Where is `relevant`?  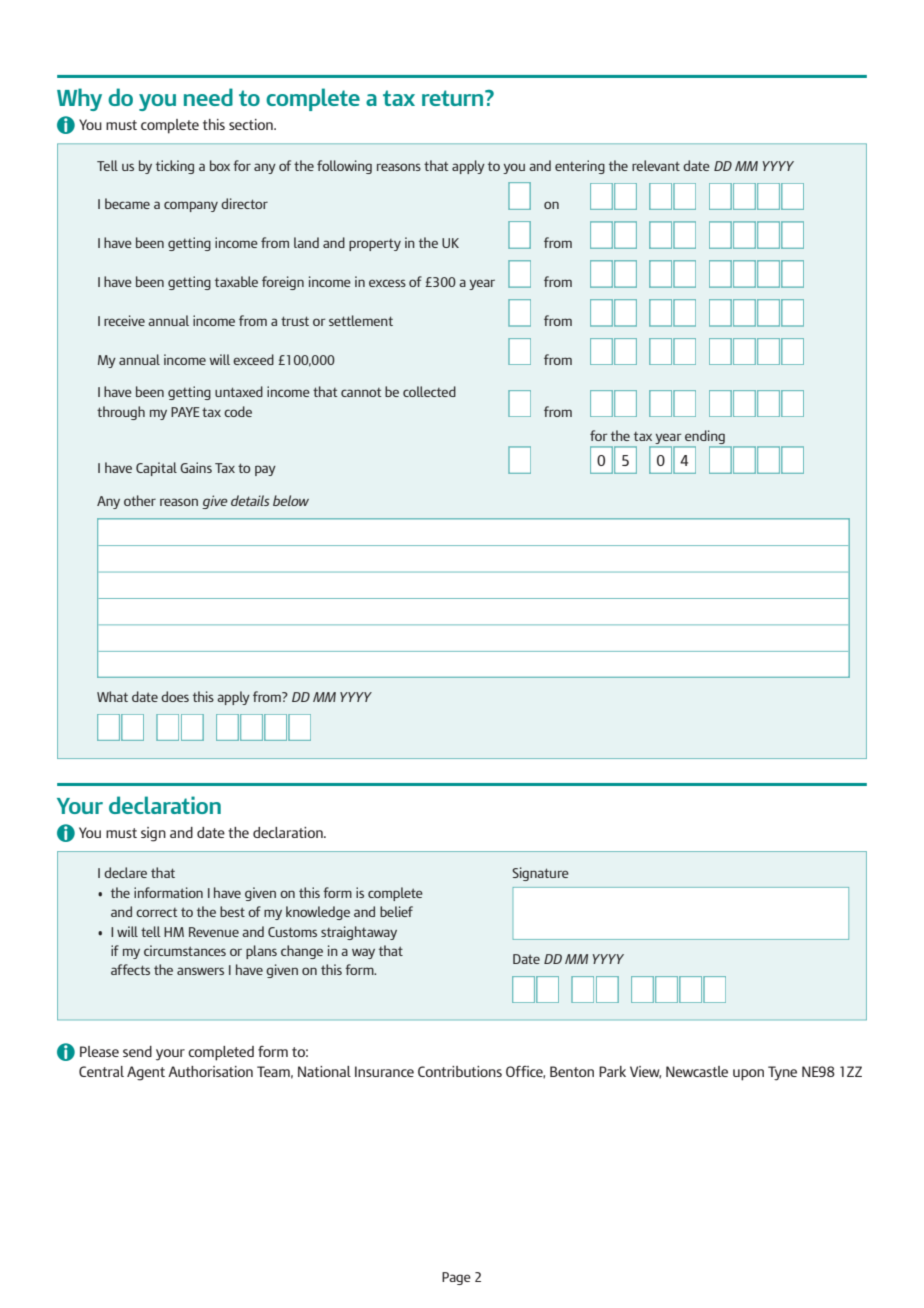 relevant is located at coordinates (656, 165).
